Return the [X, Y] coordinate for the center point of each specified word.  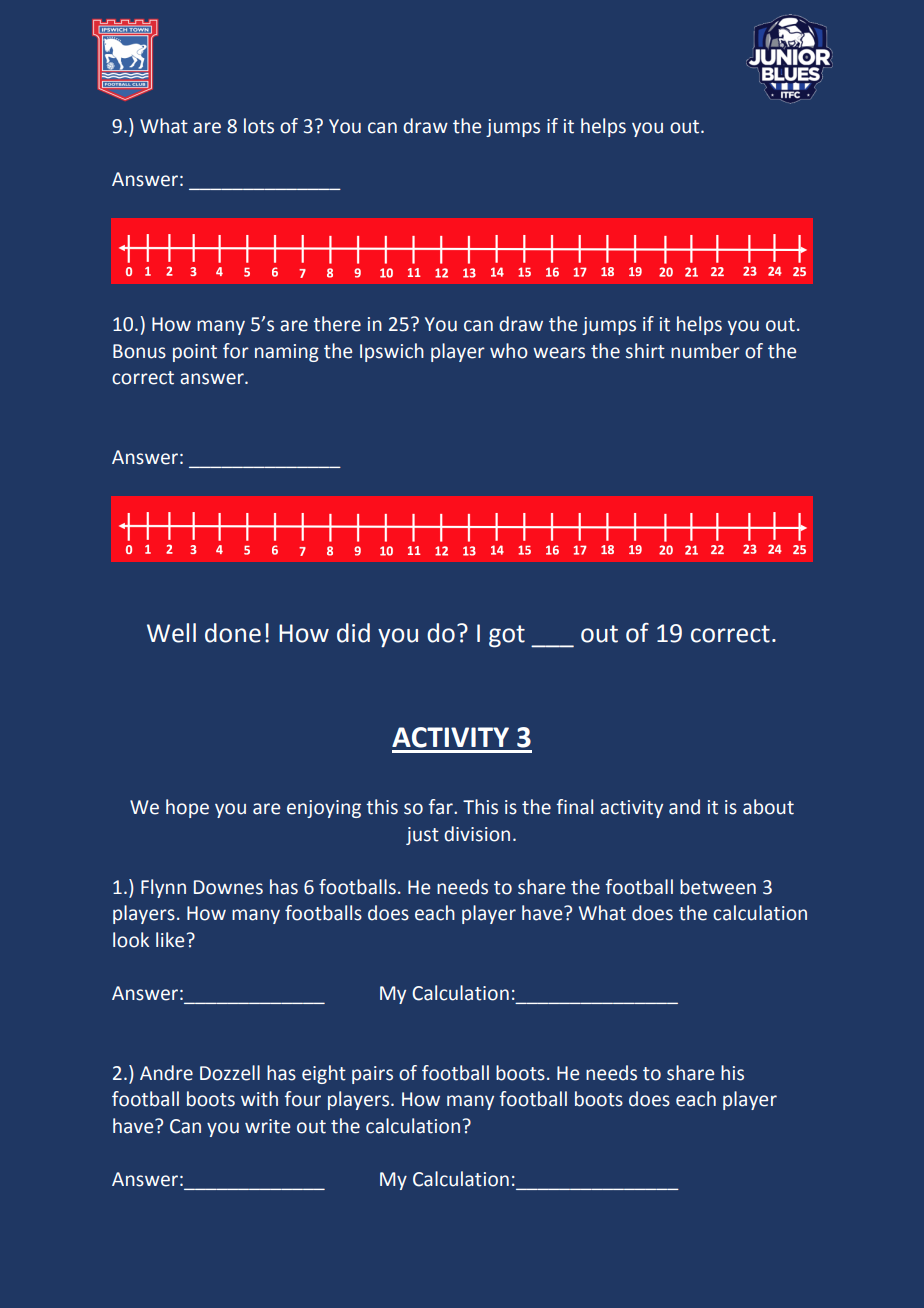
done [233, 633]
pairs [372, 1075]
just [422, 836]
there [337, 324]
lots [259, 126]
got [507, 636]
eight [324, 1074]
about [768, 807]
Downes [228, 887]
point [195, 353]
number [705, 351]
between [718, 887]
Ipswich [392, 352]
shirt [645, 351]
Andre [166, 1073]
